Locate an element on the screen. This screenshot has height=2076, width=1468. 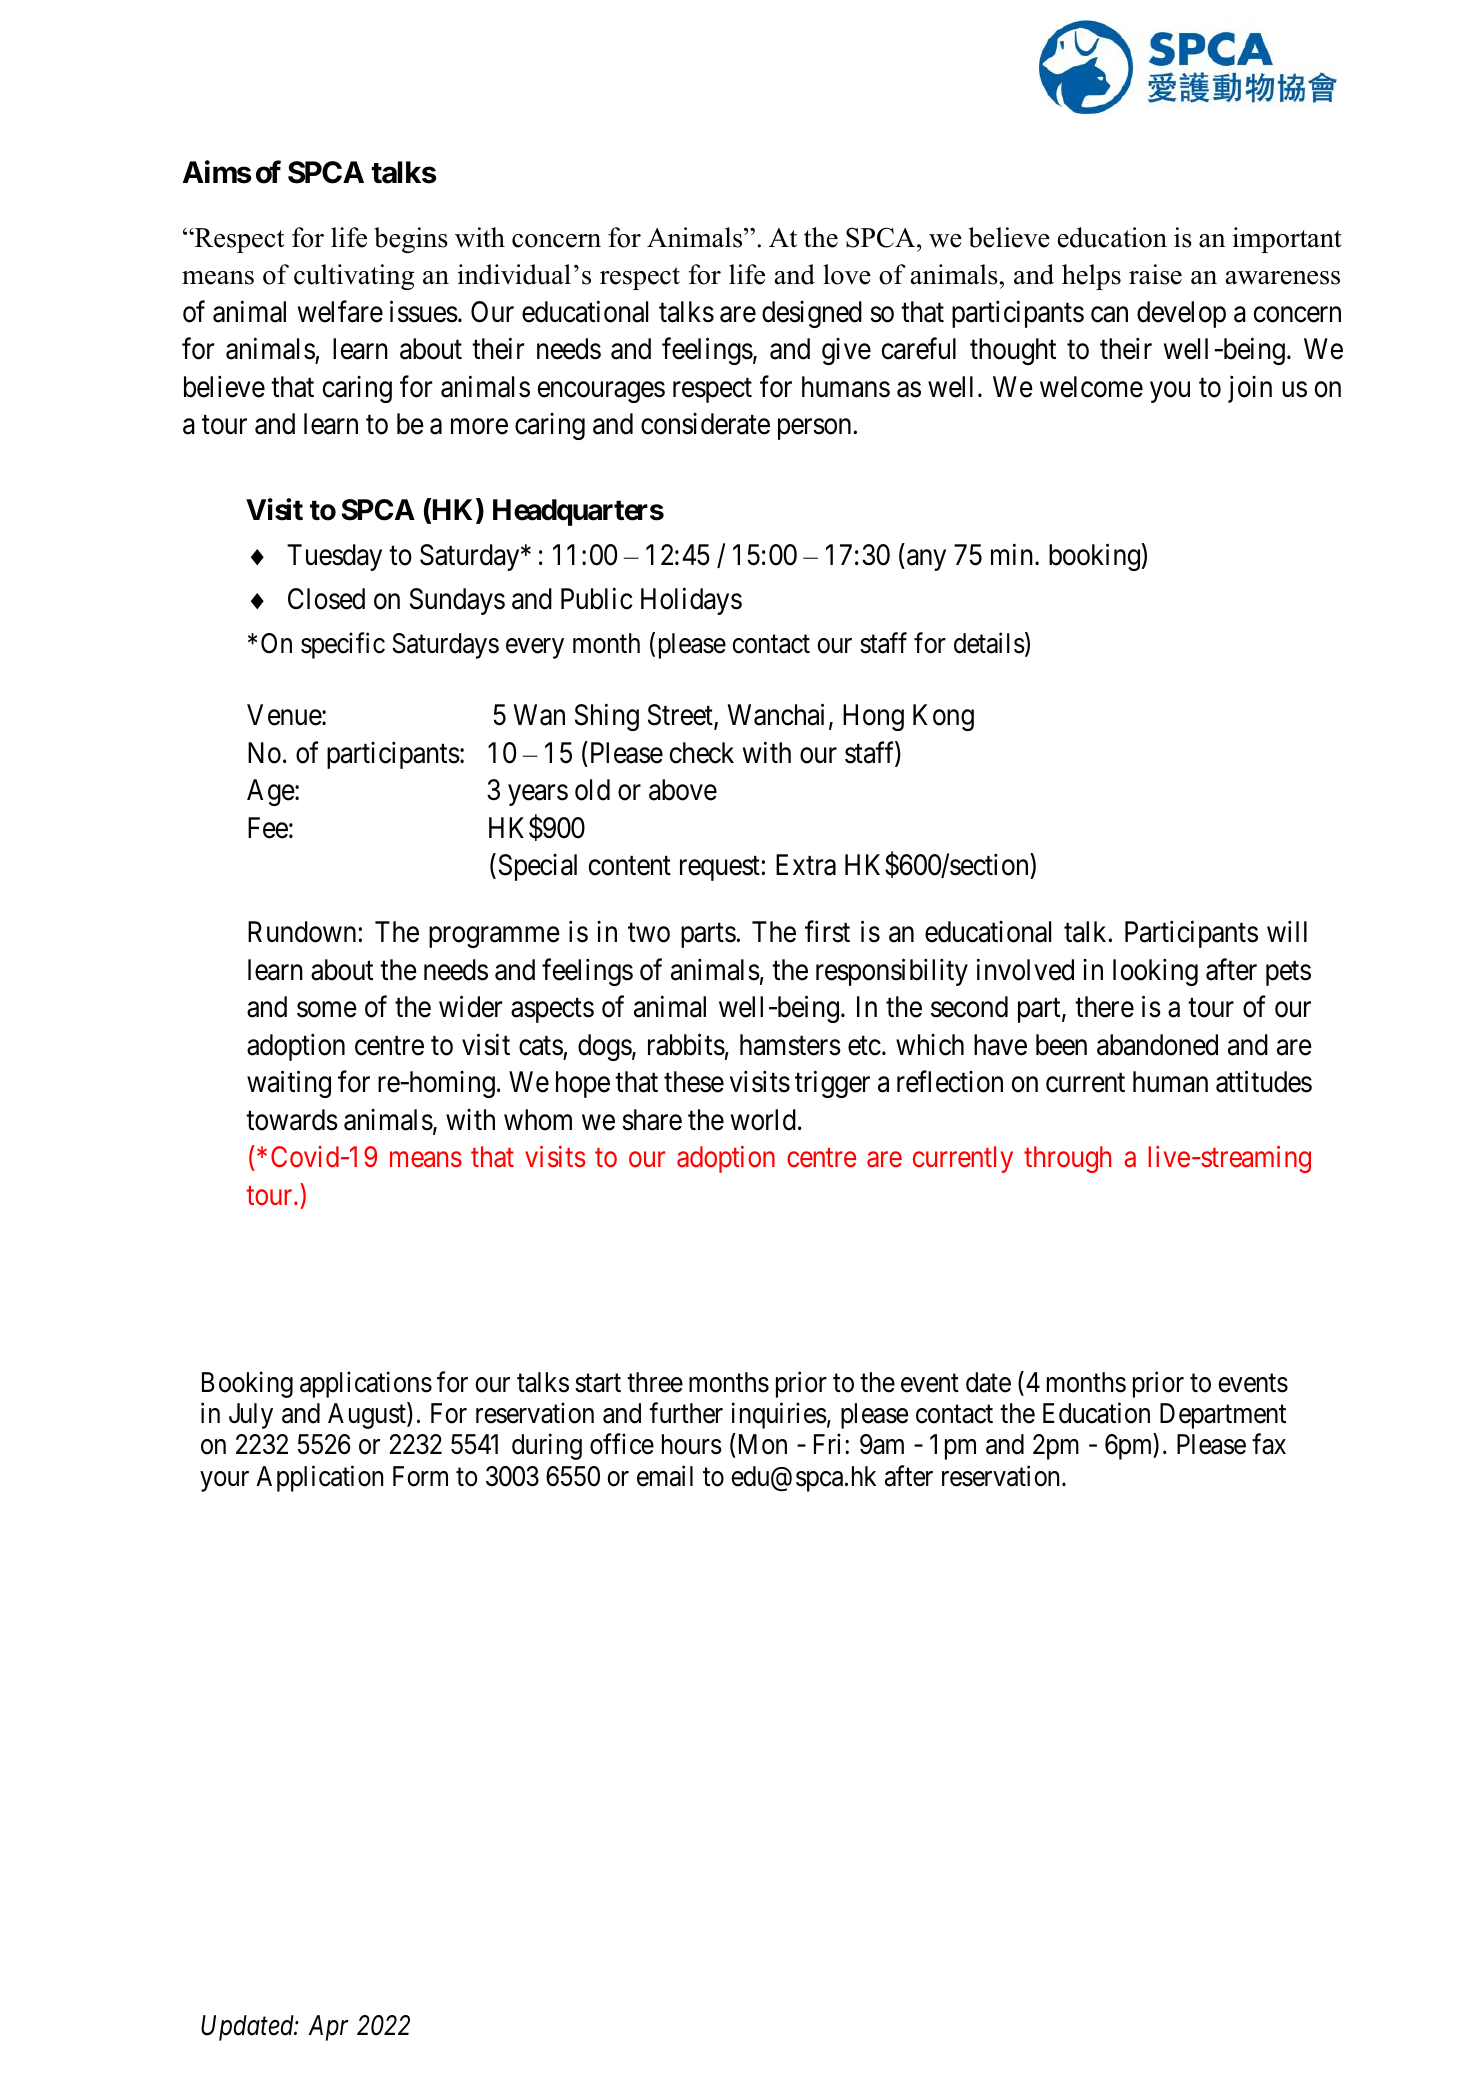
Street is located at coordinates (681, 716).
